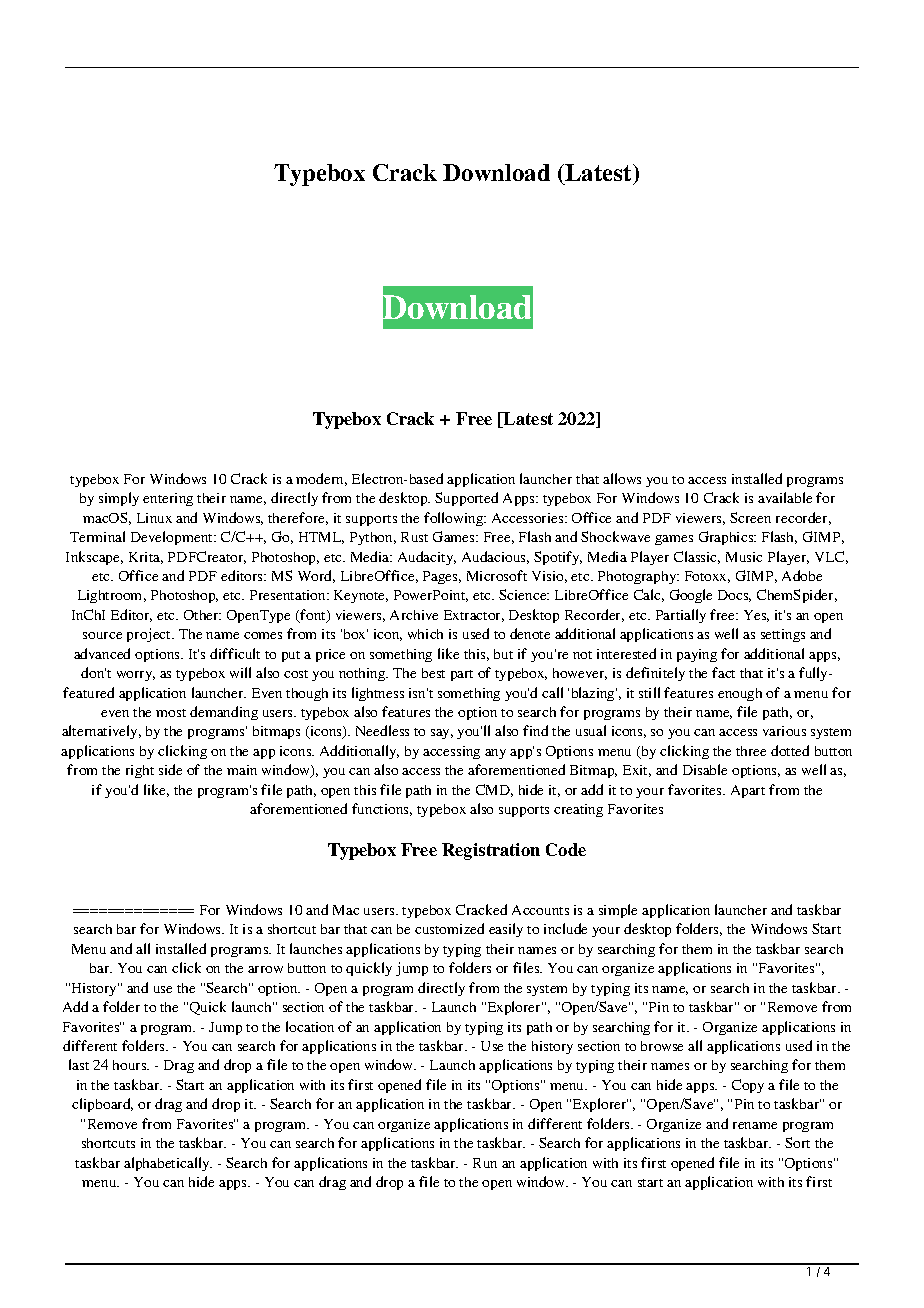 Image resolution: width=924 pixels, height=1308 pixels. I want to click on right, so click(140, 771).
